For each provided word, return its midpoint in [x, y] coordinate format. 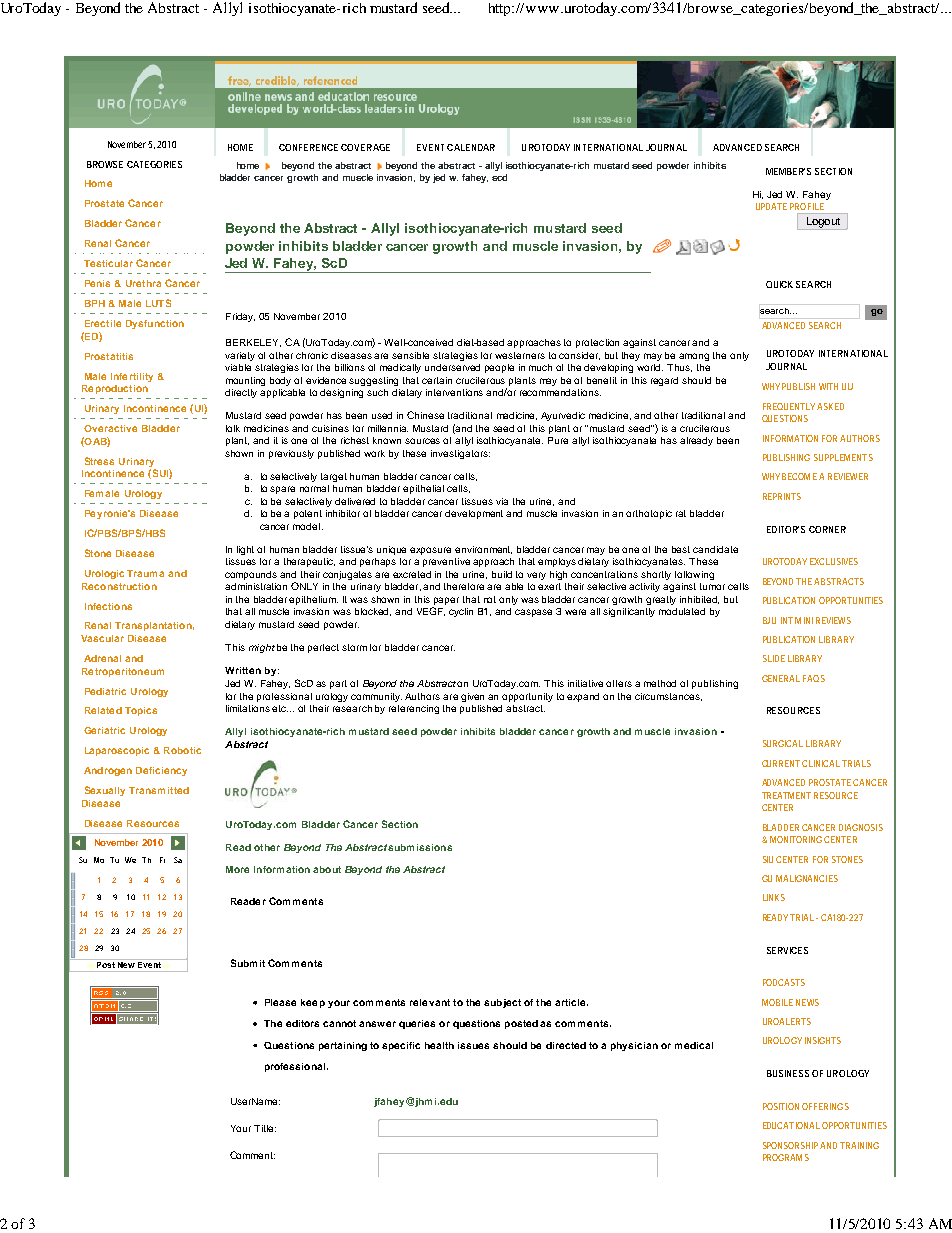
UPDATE [771, 206]
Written [243, 670]
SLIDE [774, 658]
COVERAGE [365, 147]
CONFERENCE [308, 147]
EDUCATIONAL [791, 1125]
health [439, 1045]
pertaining [343, 1046]
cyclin [461, 612]
